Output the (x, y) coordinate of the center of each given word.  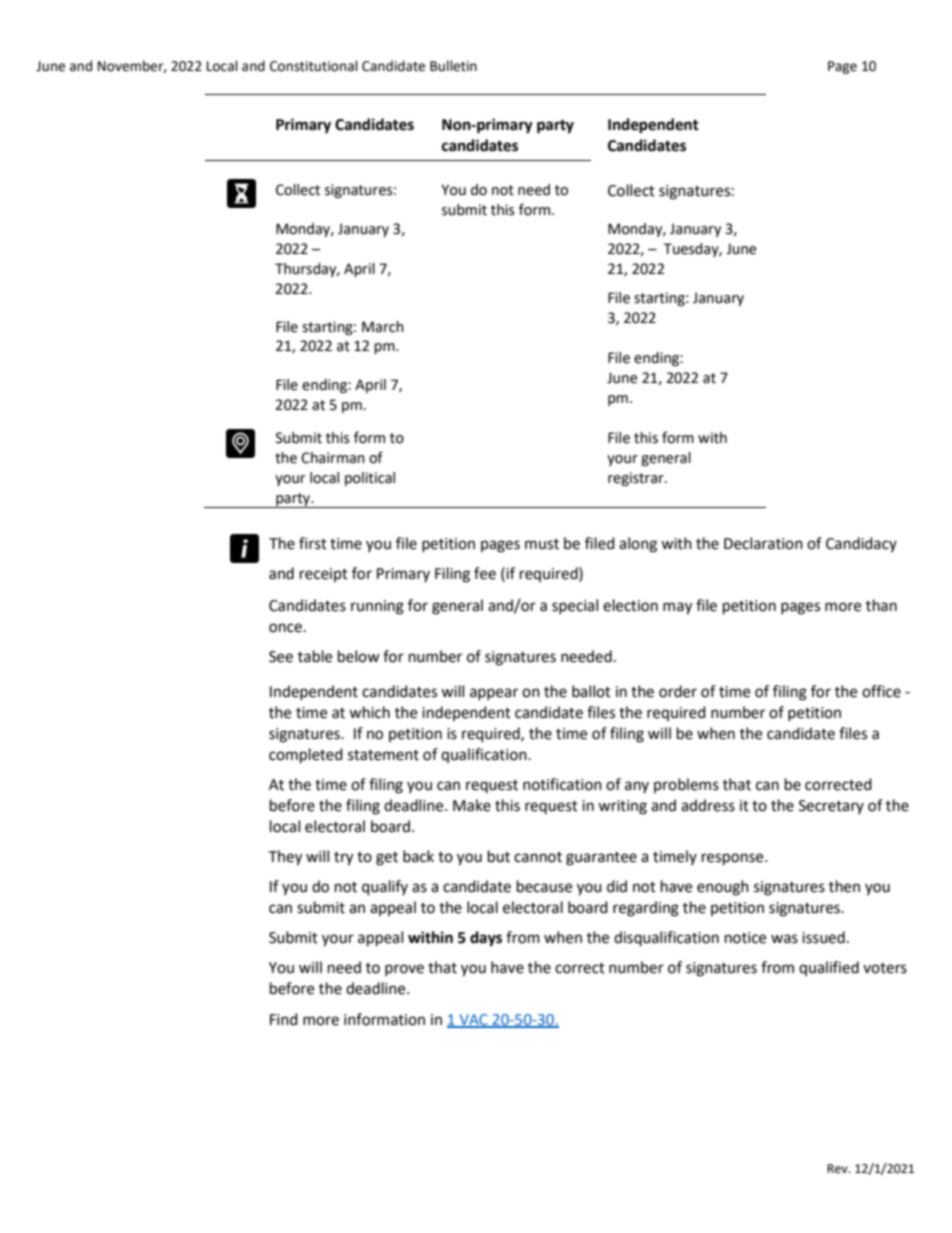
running (377, 607)
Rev (838, 1169)
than (881, 605)
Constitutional (314, 66)
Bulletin (453, 66)
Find (284, 1019)
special (575, 606)
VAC (473, 1020)
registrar (637, 479)
